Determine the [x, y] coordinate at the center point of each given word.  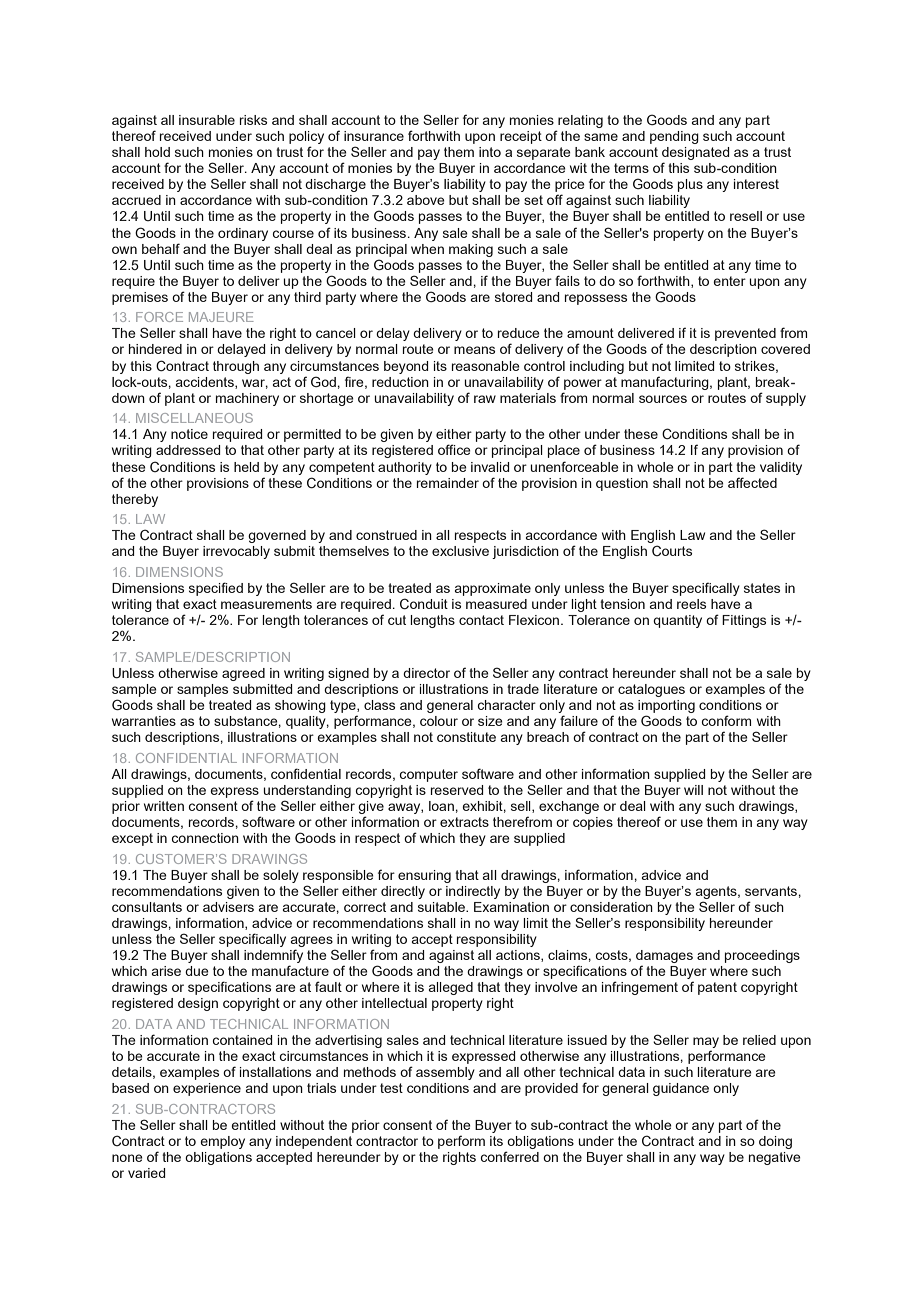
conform [726, 720]
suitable [443, 907]
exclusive [460, 551]
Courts [672, 550]
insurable [207, 120]
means [474, 350]
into [490, 152]
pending [674, 137]
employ [222, 1142]
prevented [745, 334]
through [236, 367]
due [197, 971]
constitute [466, 737]
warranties [144, 721]
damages [664, 956]
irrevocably [236, 552]
